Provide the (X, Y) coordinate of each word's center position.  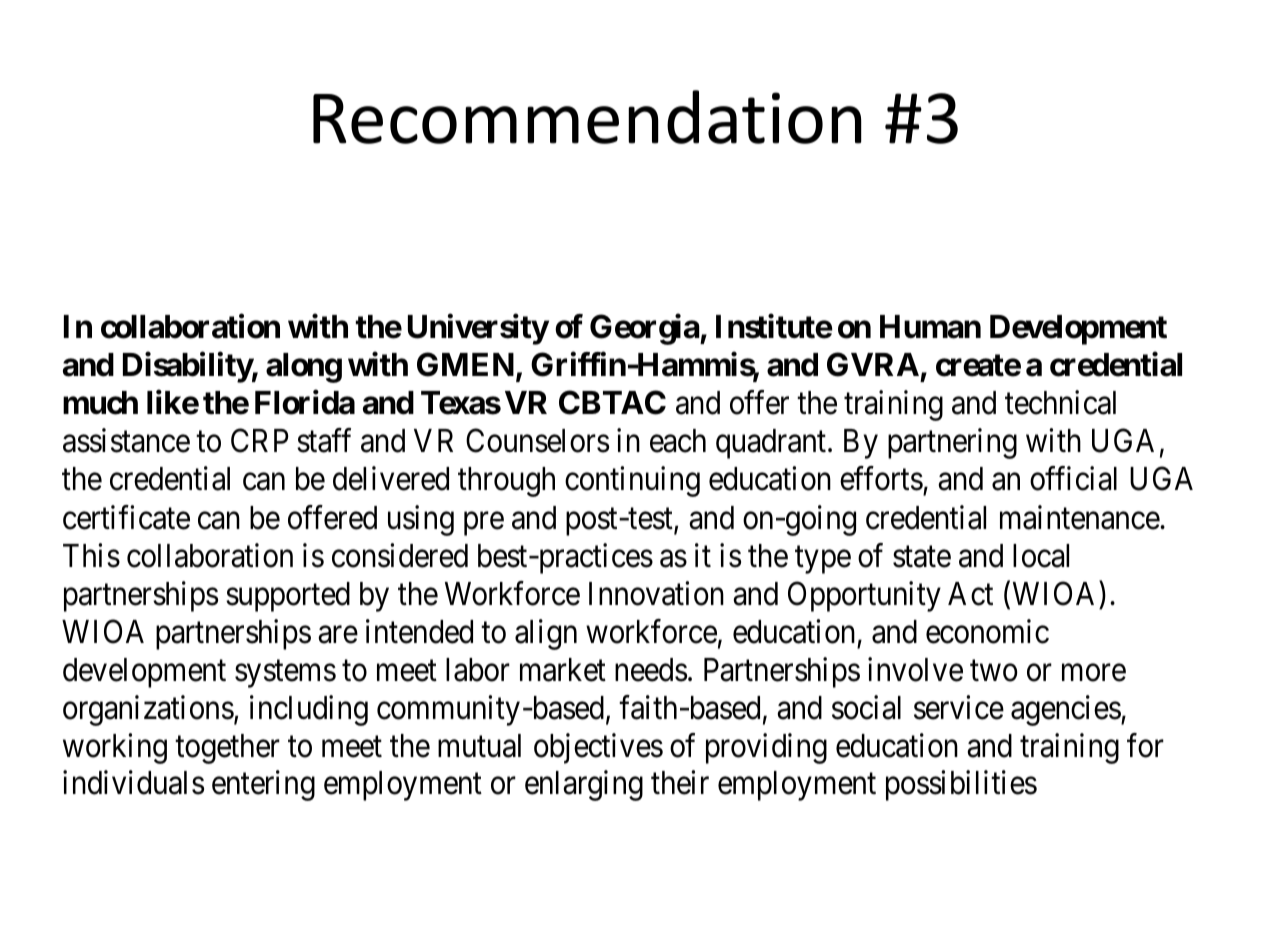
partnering (952, 444)
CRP (260, 441)
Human (930, 327)
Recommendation (587, 117)
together (227, 749)
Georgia (645, 329)
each (678, 441)
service (959, 707)
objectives (598, 748)
